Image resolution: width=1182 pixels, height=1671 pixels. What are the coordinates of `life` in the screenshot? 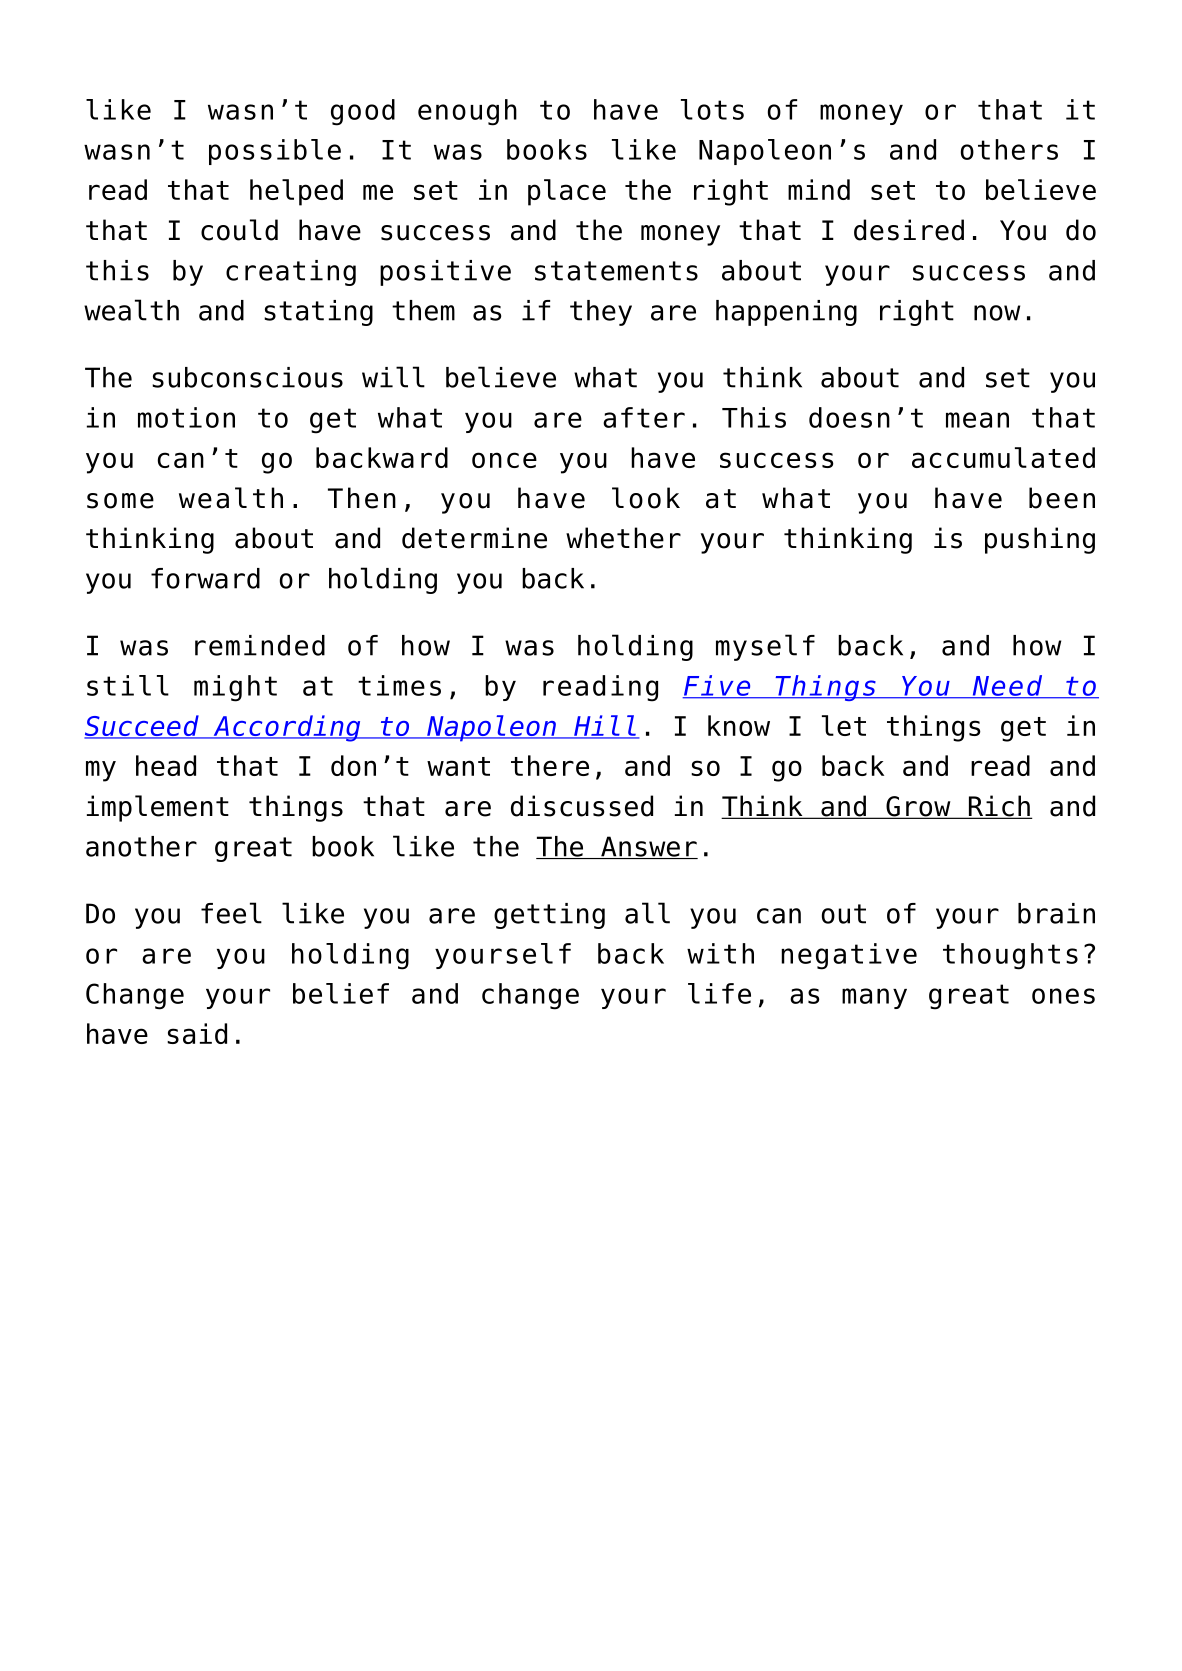 It's located at (719, 993).
